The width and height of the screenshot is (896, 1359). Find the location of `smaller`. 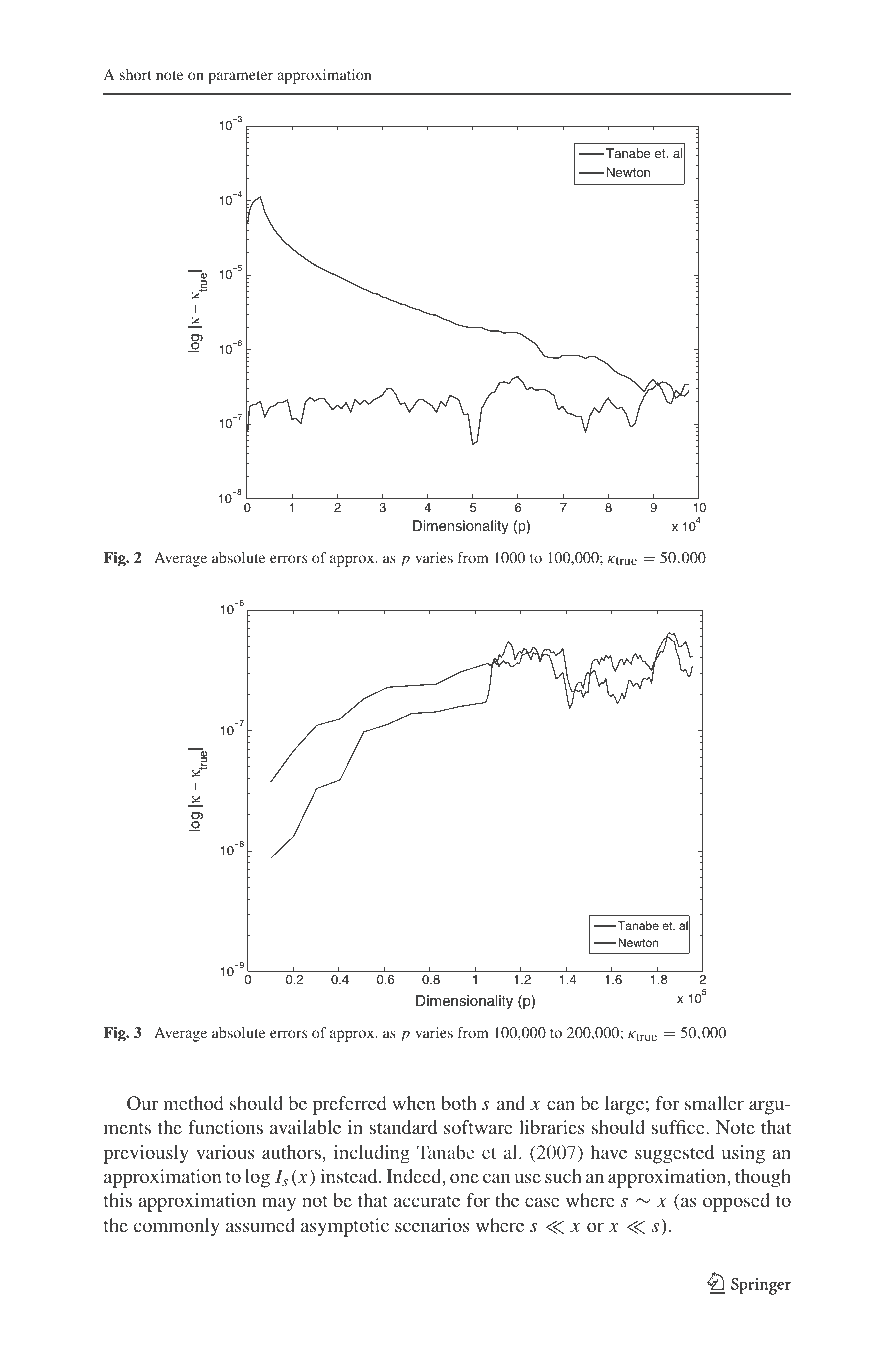

smaller is located at coordinates (714, 1103).
